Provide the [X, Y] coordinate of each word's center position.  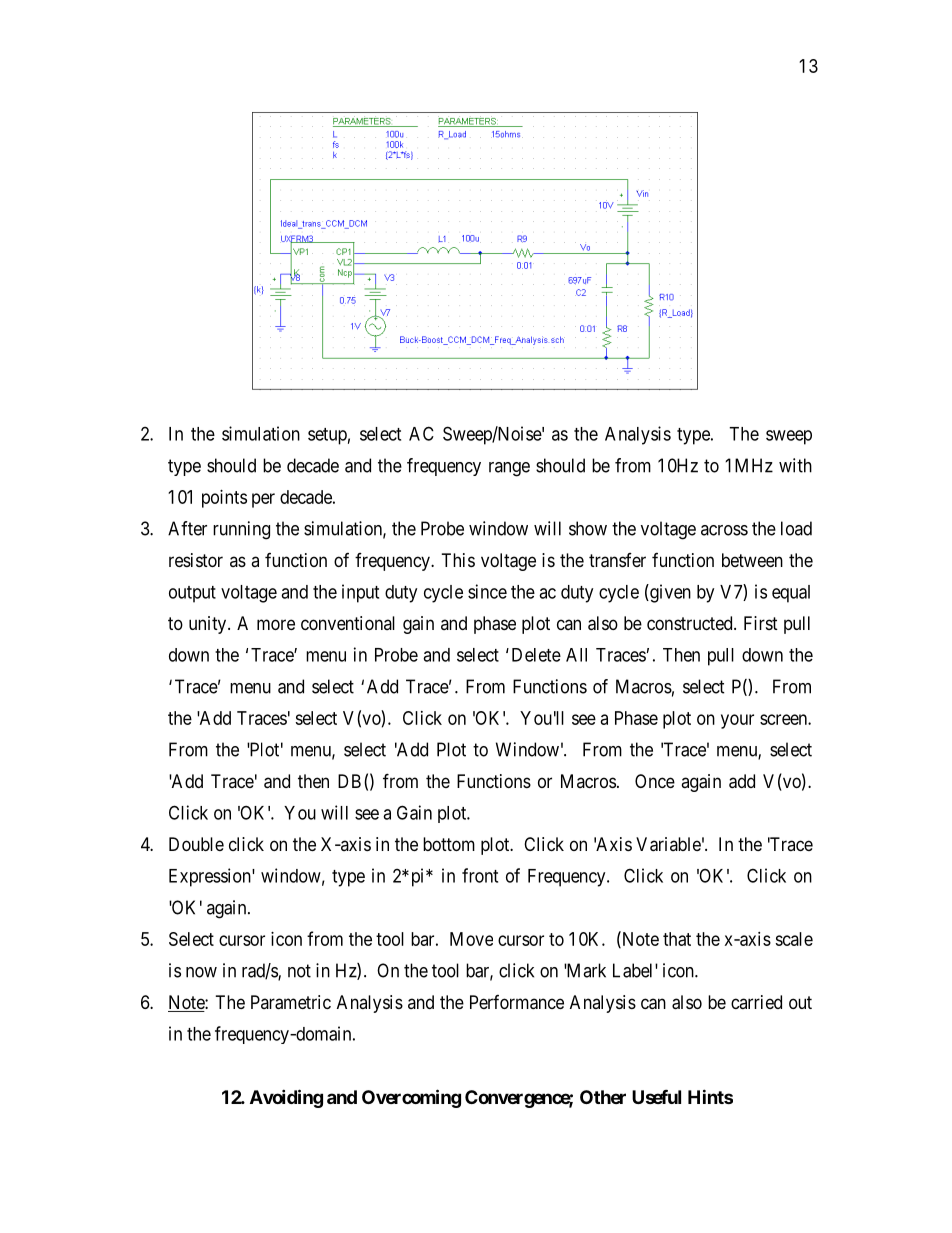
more [276, 624]
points [224, 499]
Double [196, 844]
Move [471, 939]
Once [655, 781]
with [795, 465]
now [201, 972]
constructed [691, 623]
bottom [449, 844]
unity [209, 625]
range [509, 469]
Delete [536, 655]
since [487, 591]
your [737, 721]
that [677, 939]
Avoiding [286, 1098]
